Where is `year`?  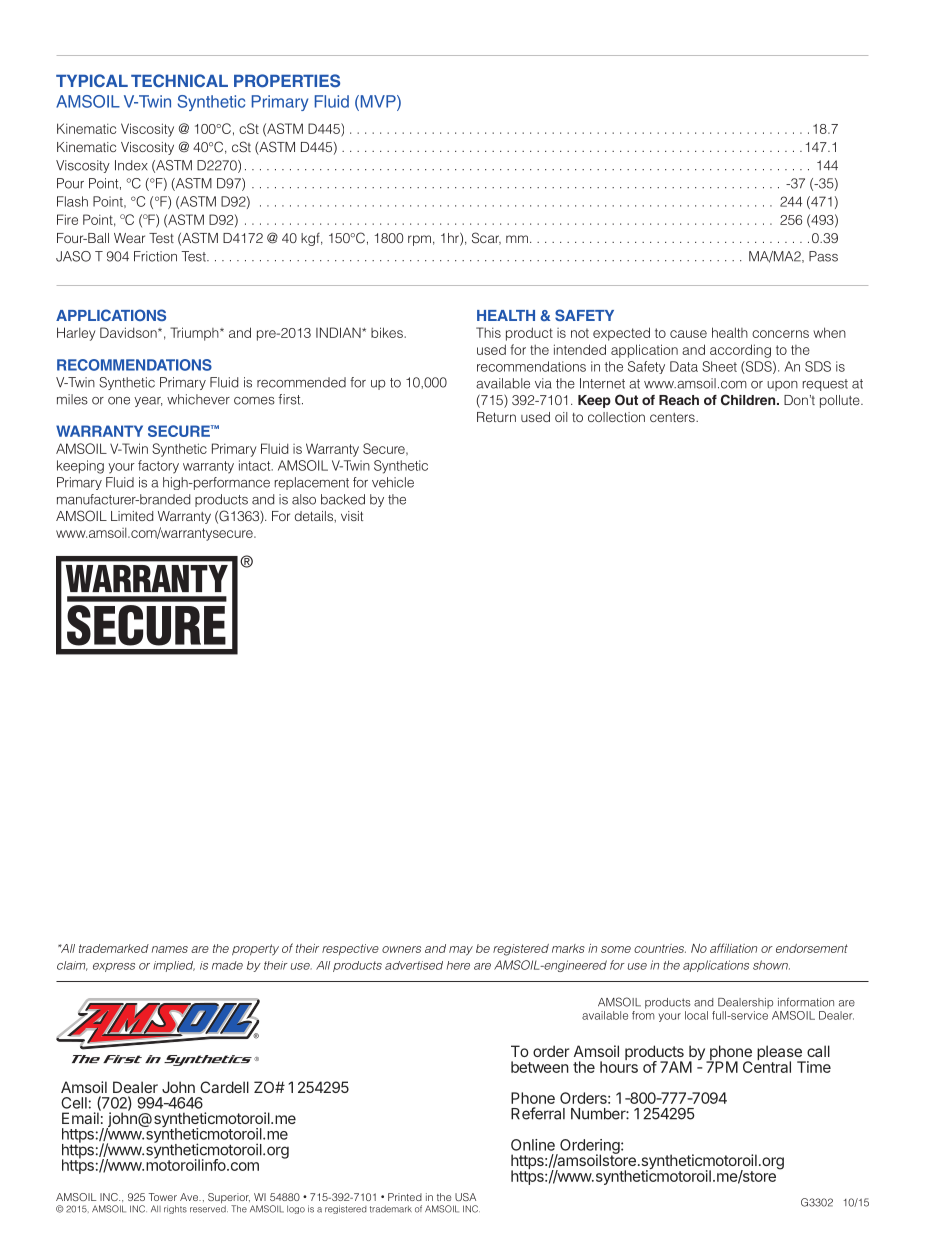 year is located at coordinates (148, 402).
